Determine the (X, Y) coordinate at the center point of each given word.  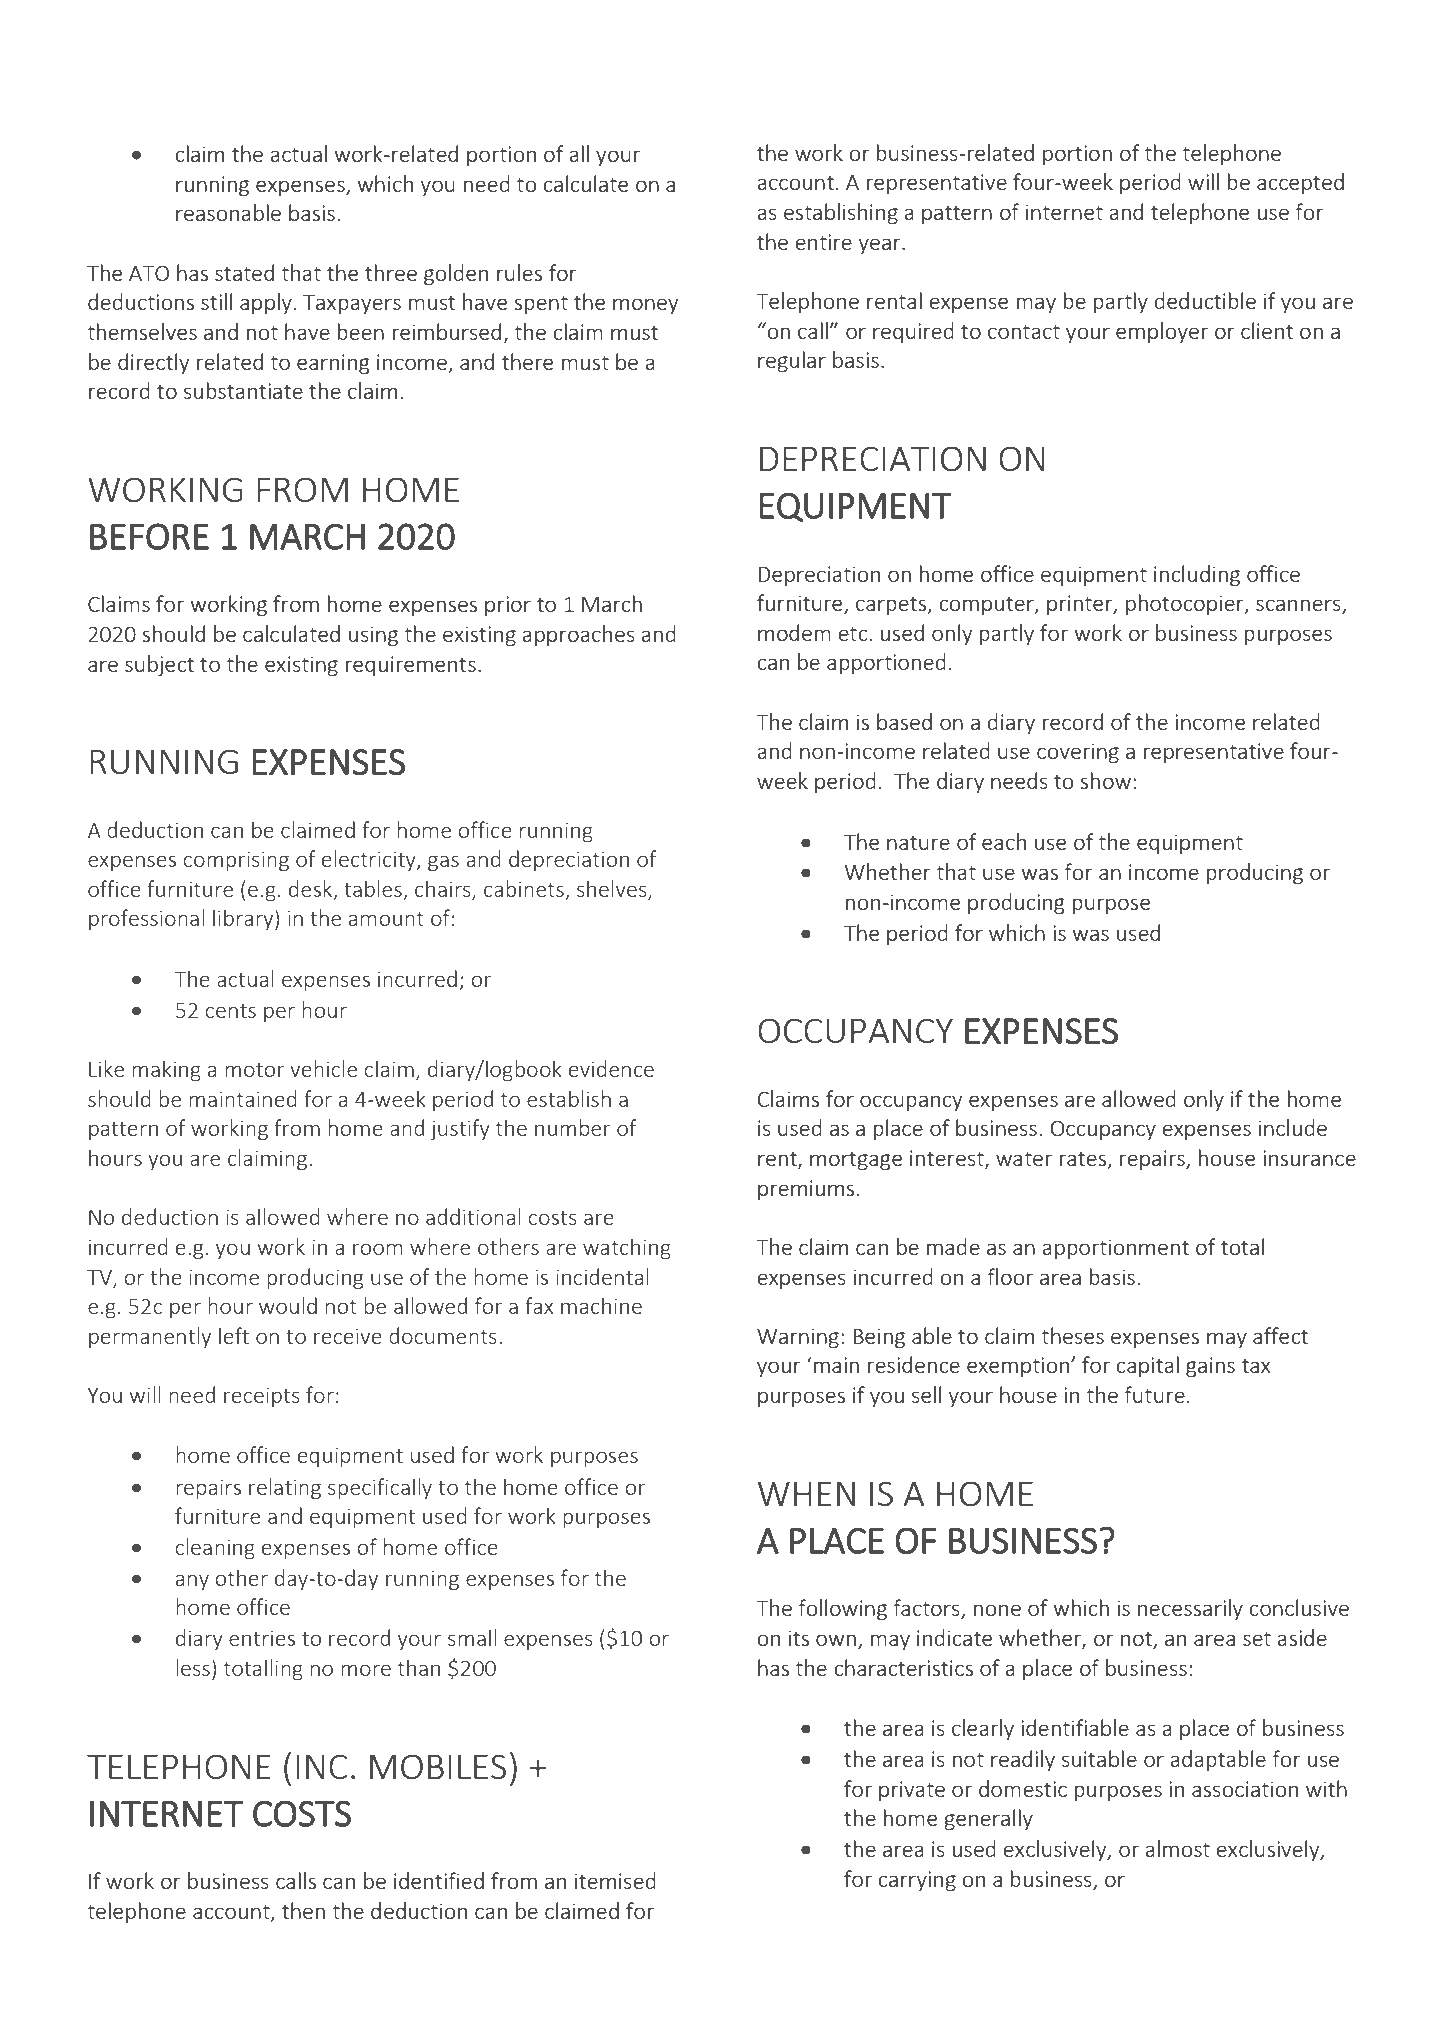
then (303, 1910)
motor (255, 1069)
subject (159, 665)
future (1155, 1394)
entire (823, 242)
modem (794, 632)
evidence (611, 1068)
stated (244, 272)
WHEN (806, 1493)
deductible (1205, 300)
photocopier (1186, 604)
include (1293, 1127)
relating (285, 1488)
